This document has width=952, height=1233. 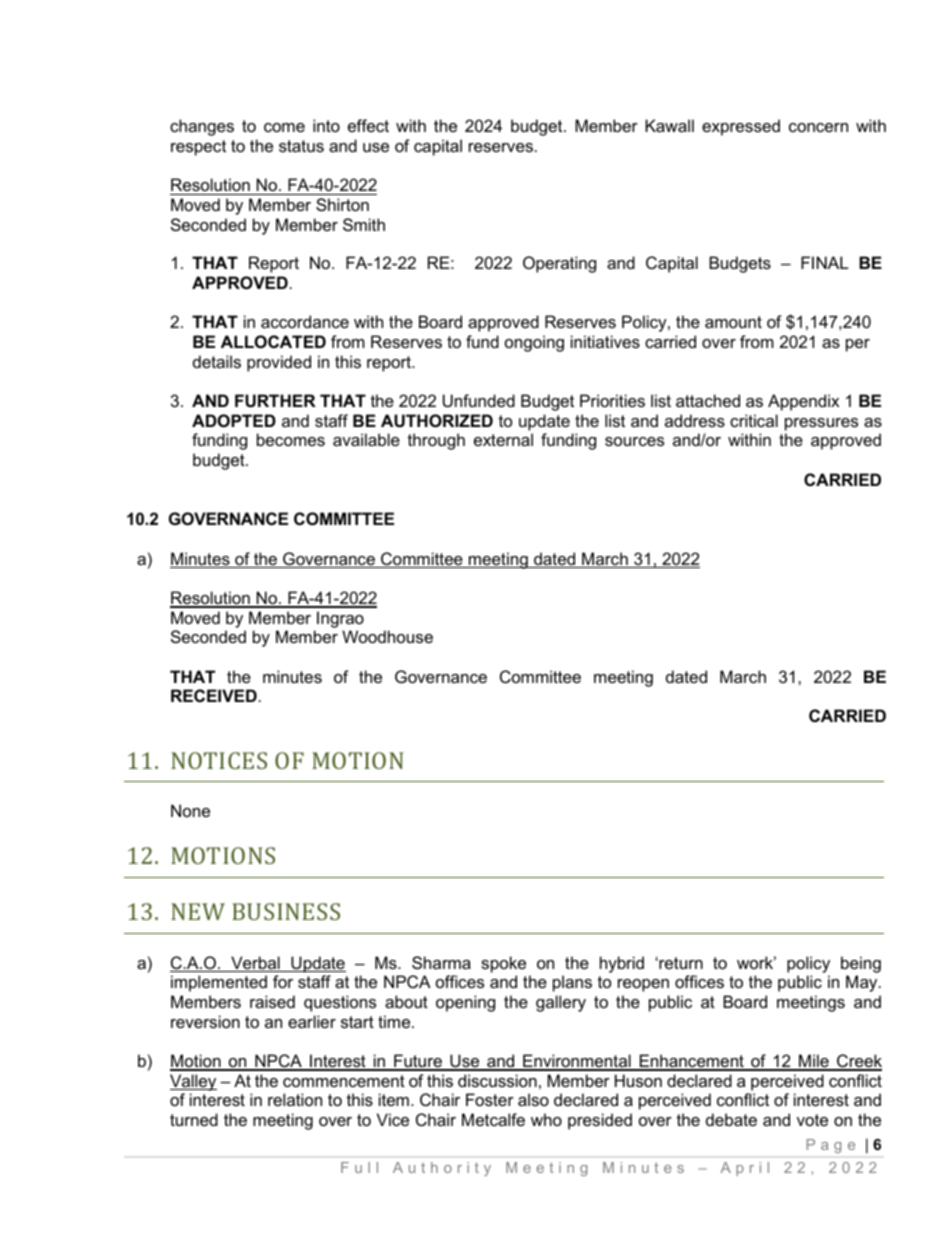 What do you see at coordinates (818, 127) in the document?
I see `concern` at bounding box center [818, 127].
